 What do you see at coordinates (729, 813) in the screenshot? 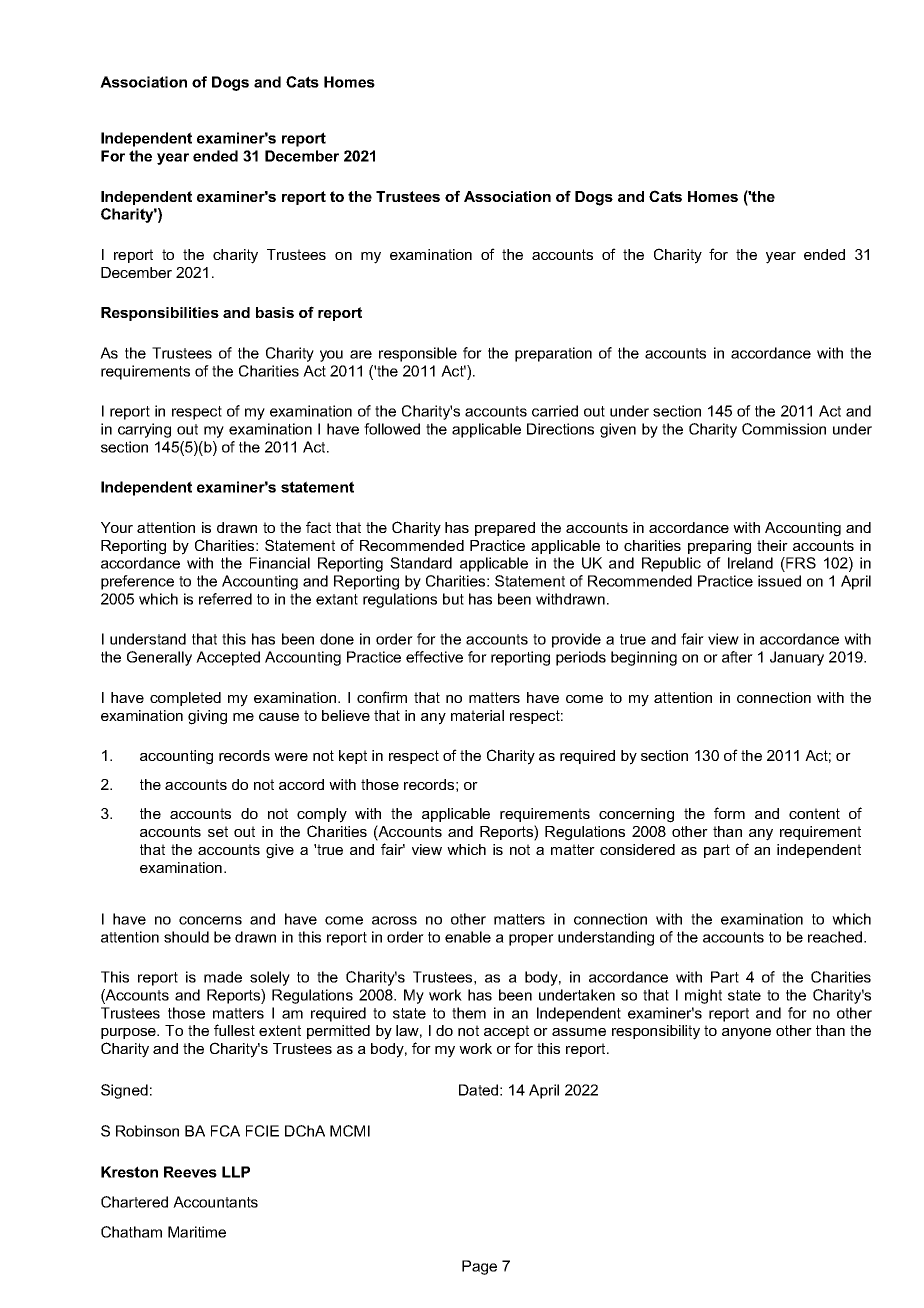
I see `form` at bounding box center [729, 813].
